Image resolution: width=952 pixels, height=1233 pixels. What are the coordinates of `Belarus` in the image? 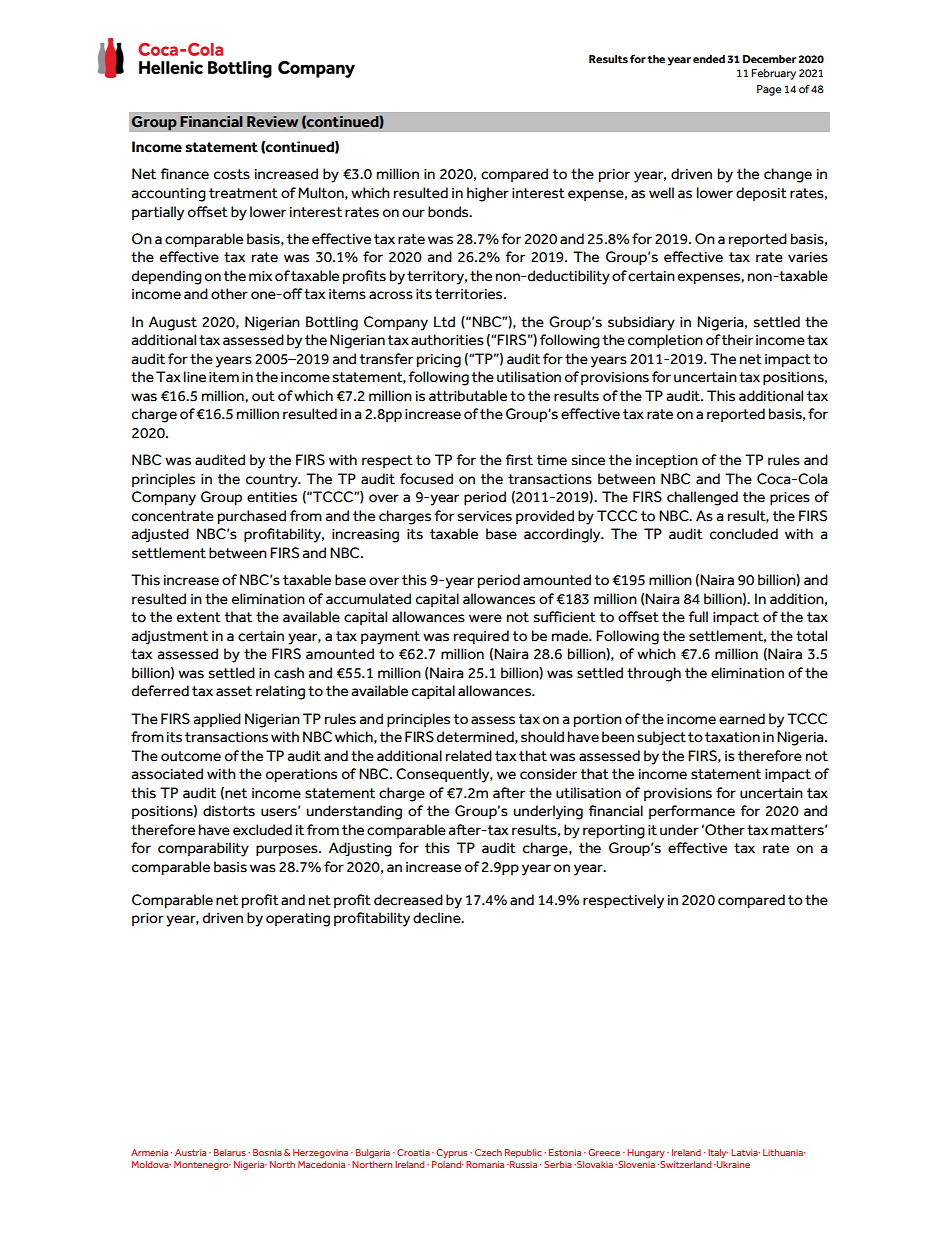 It's located at (230, 1152).
